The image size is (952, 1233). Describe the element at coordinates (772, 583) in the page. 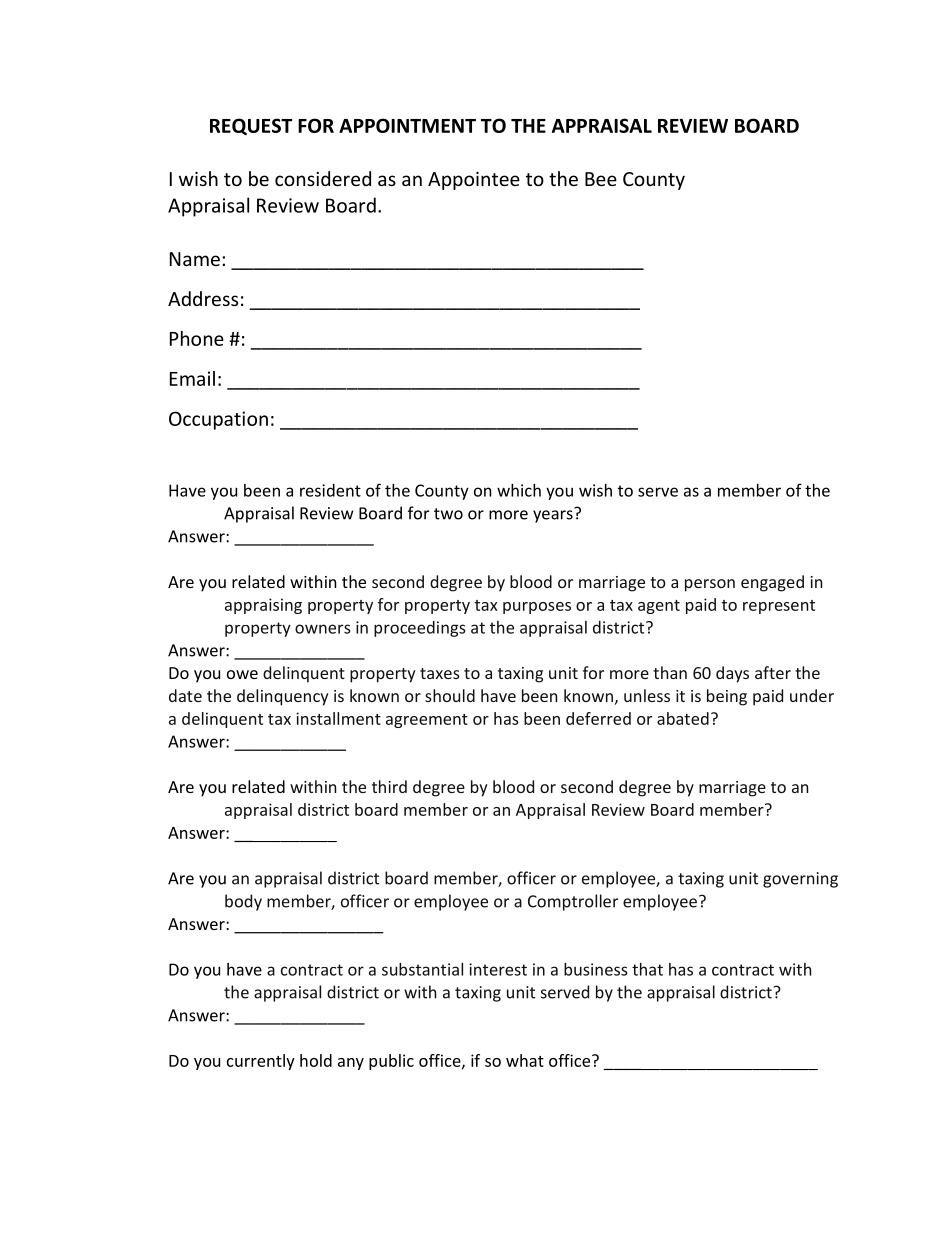

I see `engaged` at that location.
